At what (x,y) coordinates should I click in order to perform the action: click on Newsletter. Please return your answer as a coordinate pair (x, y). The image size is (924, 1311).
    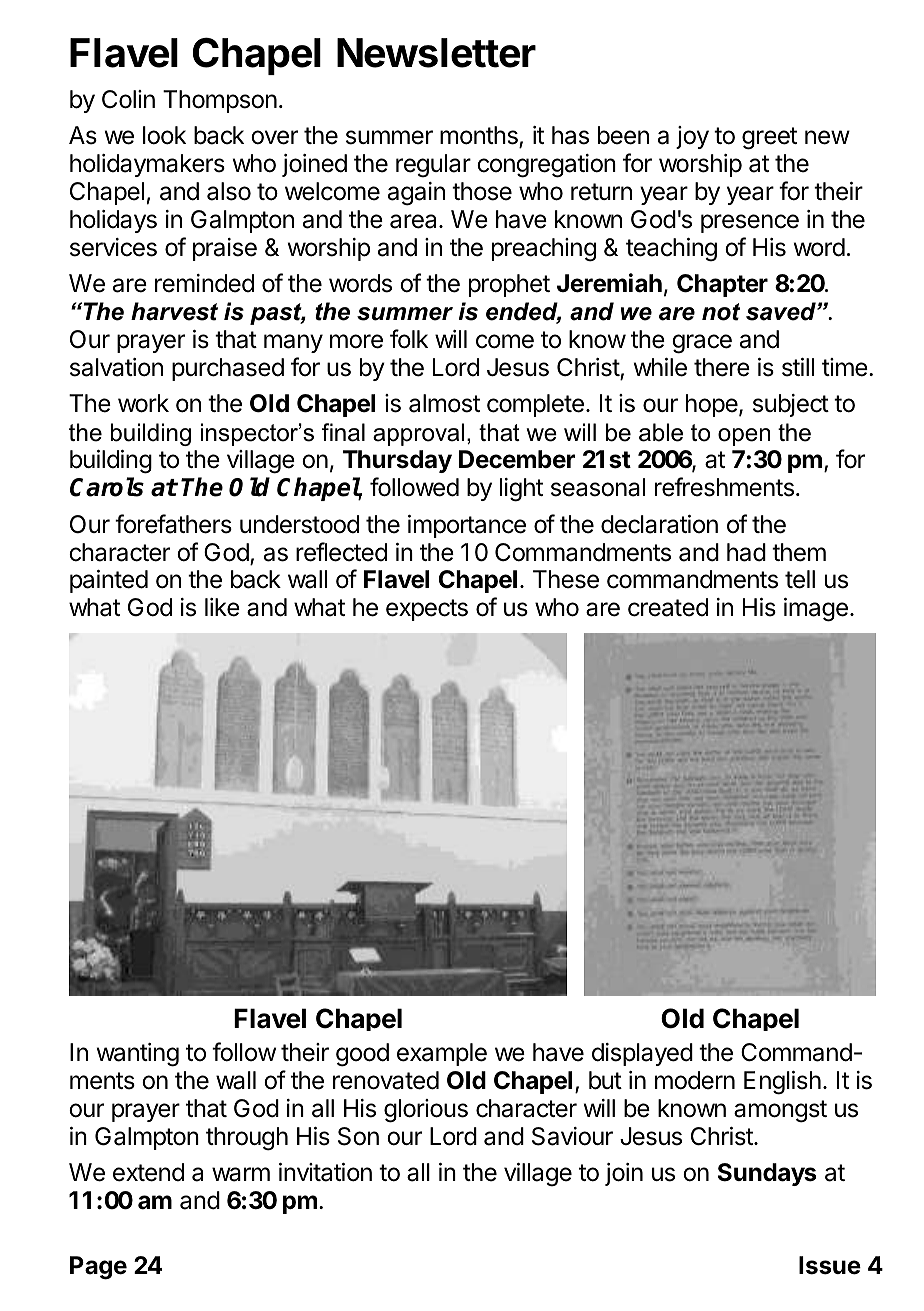
    Looking at the image, I should click on (436, 53).
